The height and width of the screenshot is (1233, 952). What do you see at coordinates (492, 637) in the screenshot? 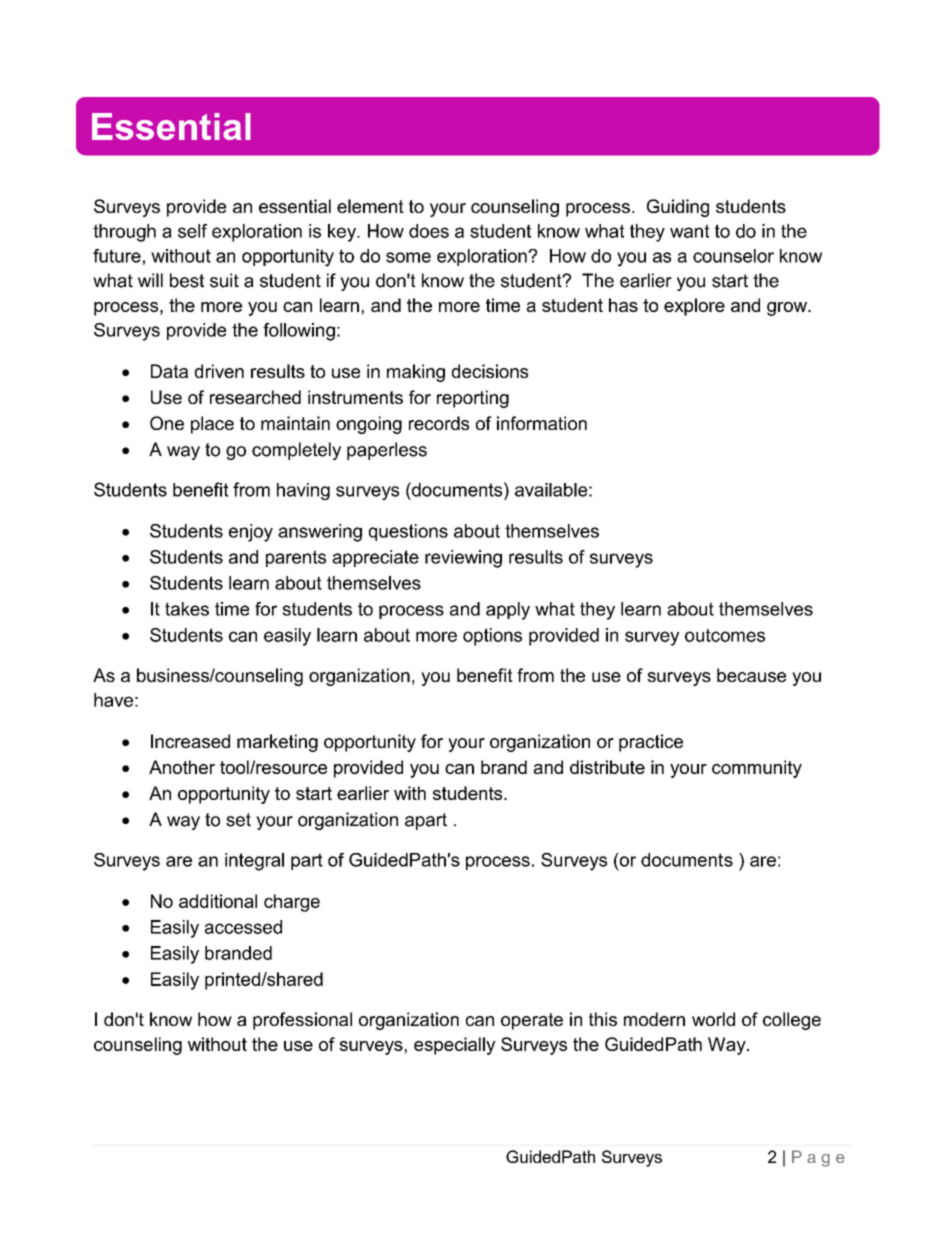
I see `options` at bounding box center [492, 637].
